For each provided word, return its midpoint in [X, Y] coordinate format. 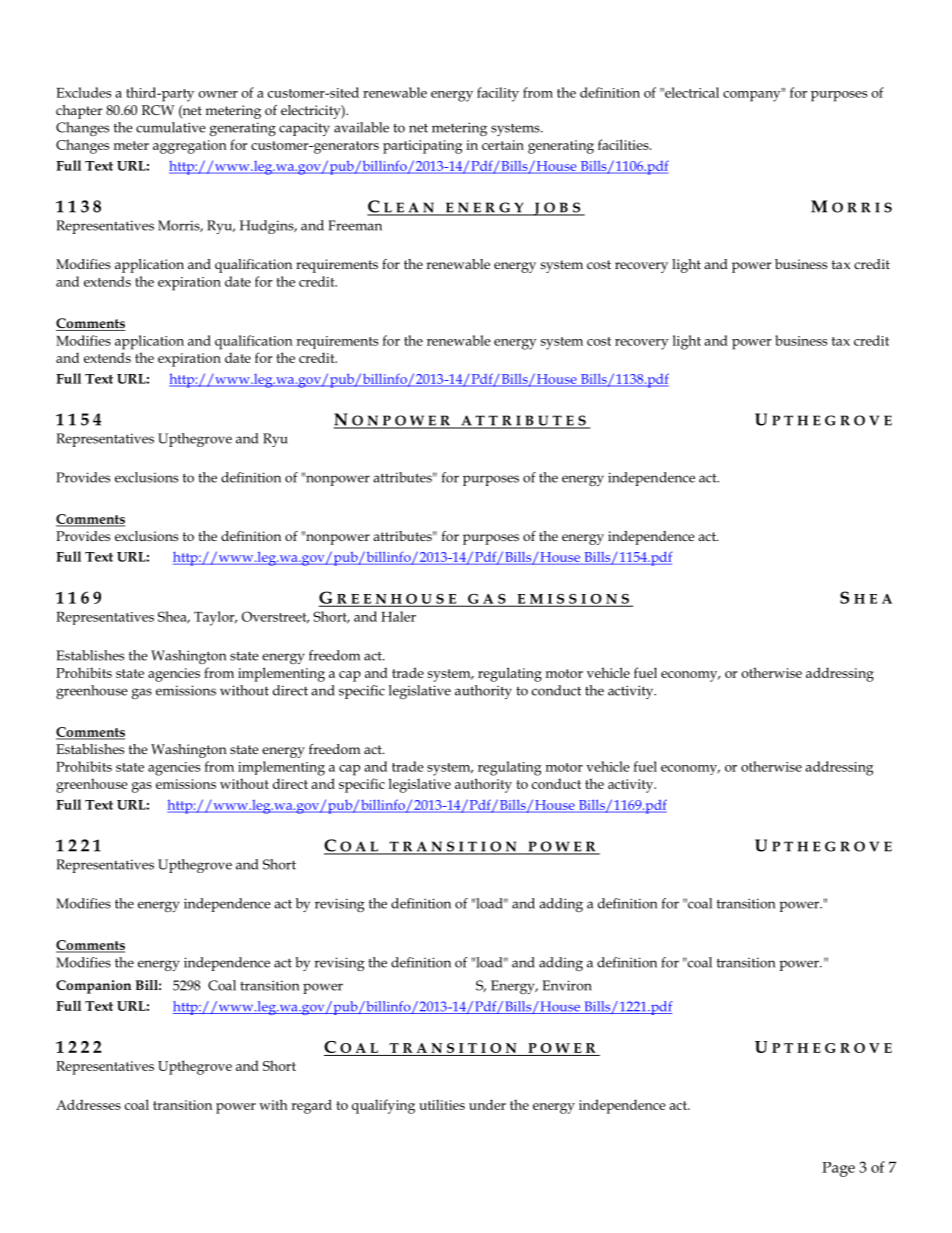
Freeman [355, 225]
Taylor [215, 618]
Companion [93, 987]
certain [503, 145]
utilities [442, 1105]
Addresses [88, 1104]
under [487, 1104]
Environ [567, 985]
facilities [624, 144]
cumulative [171, 127]
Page [838, 1169]
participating [422, 147]
